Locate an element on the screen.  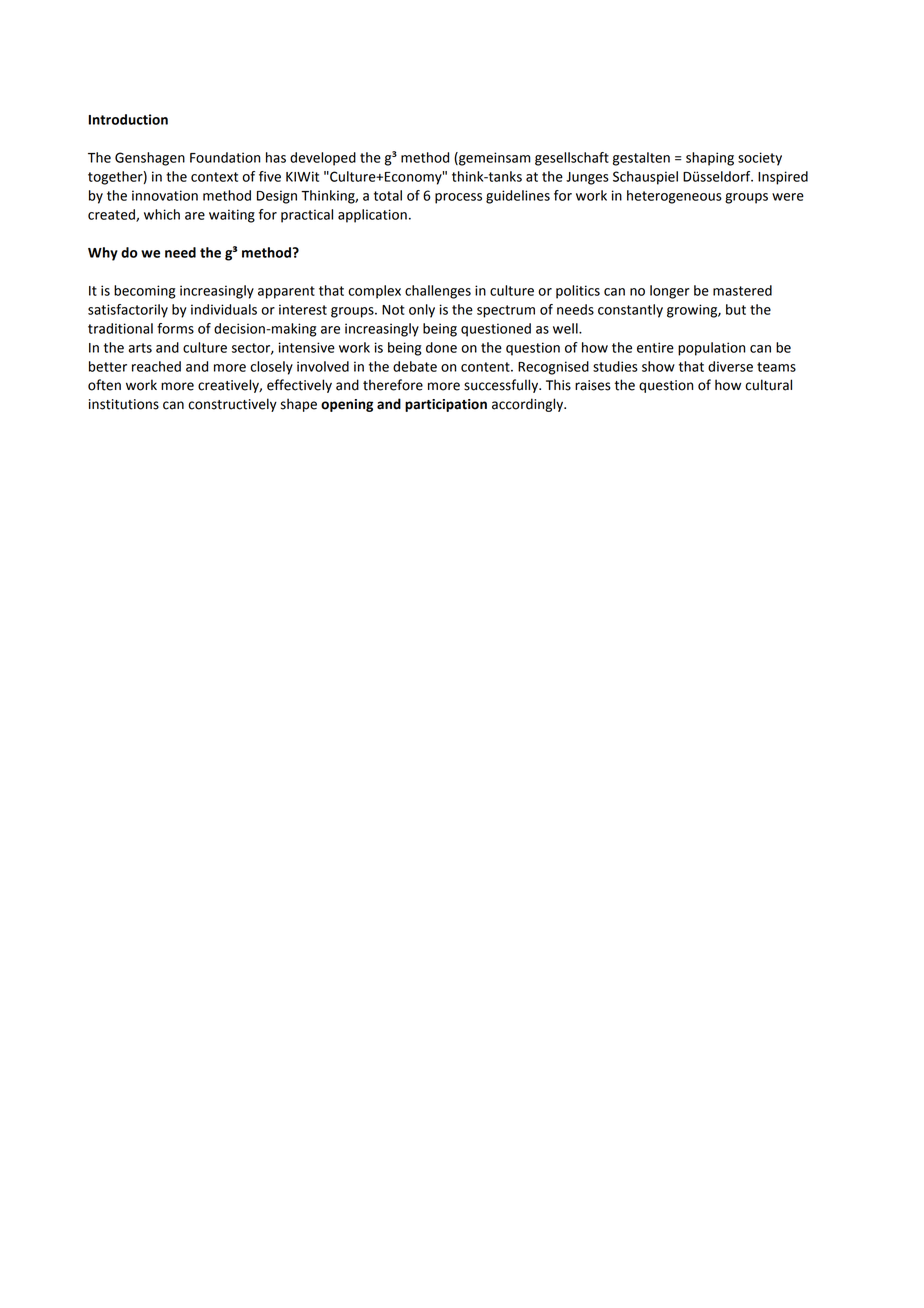
developed is located at coordinates (323, 159).
